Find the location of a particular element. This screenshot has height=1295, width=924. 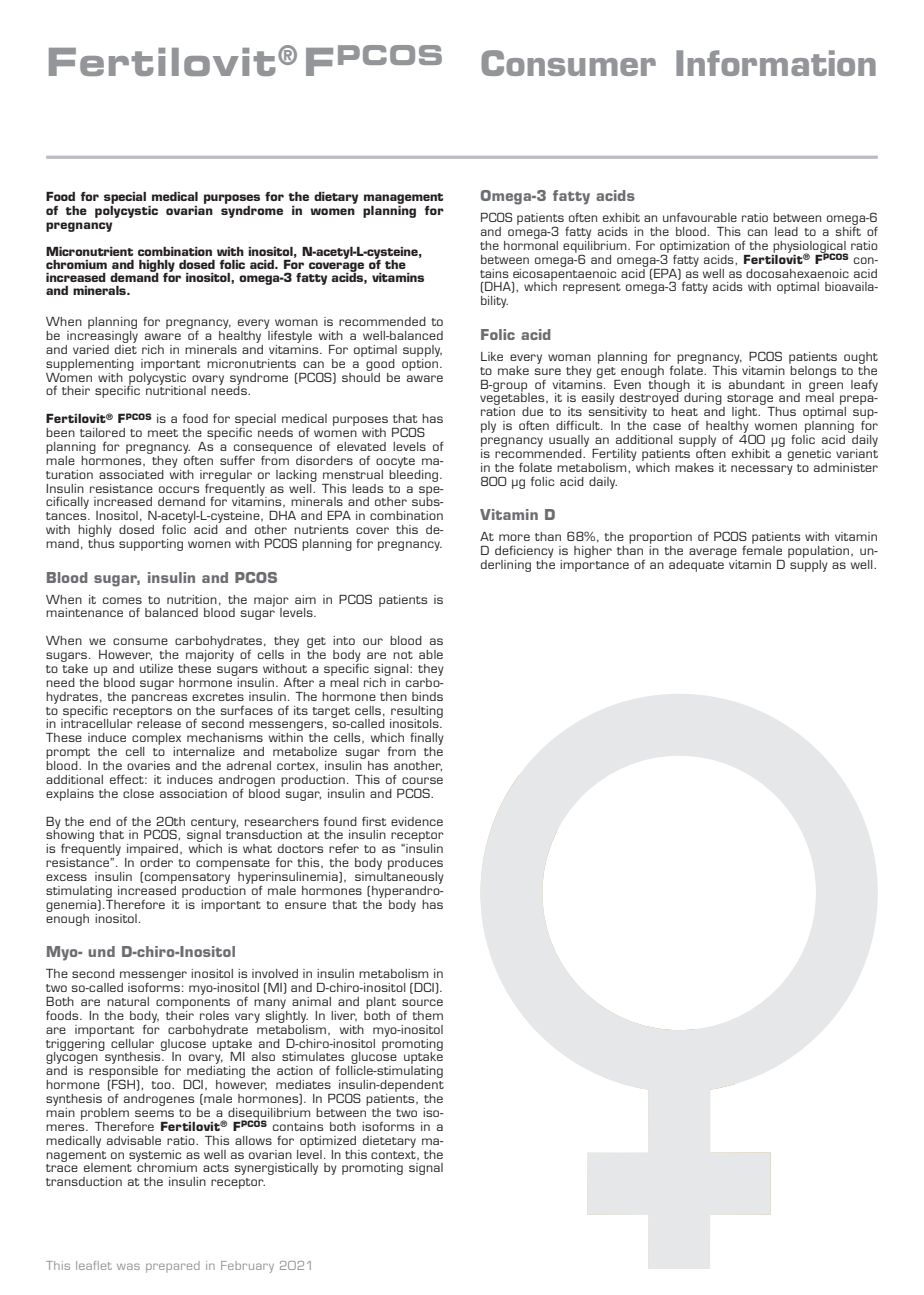

utilize is located at coordinates (156, 668).
